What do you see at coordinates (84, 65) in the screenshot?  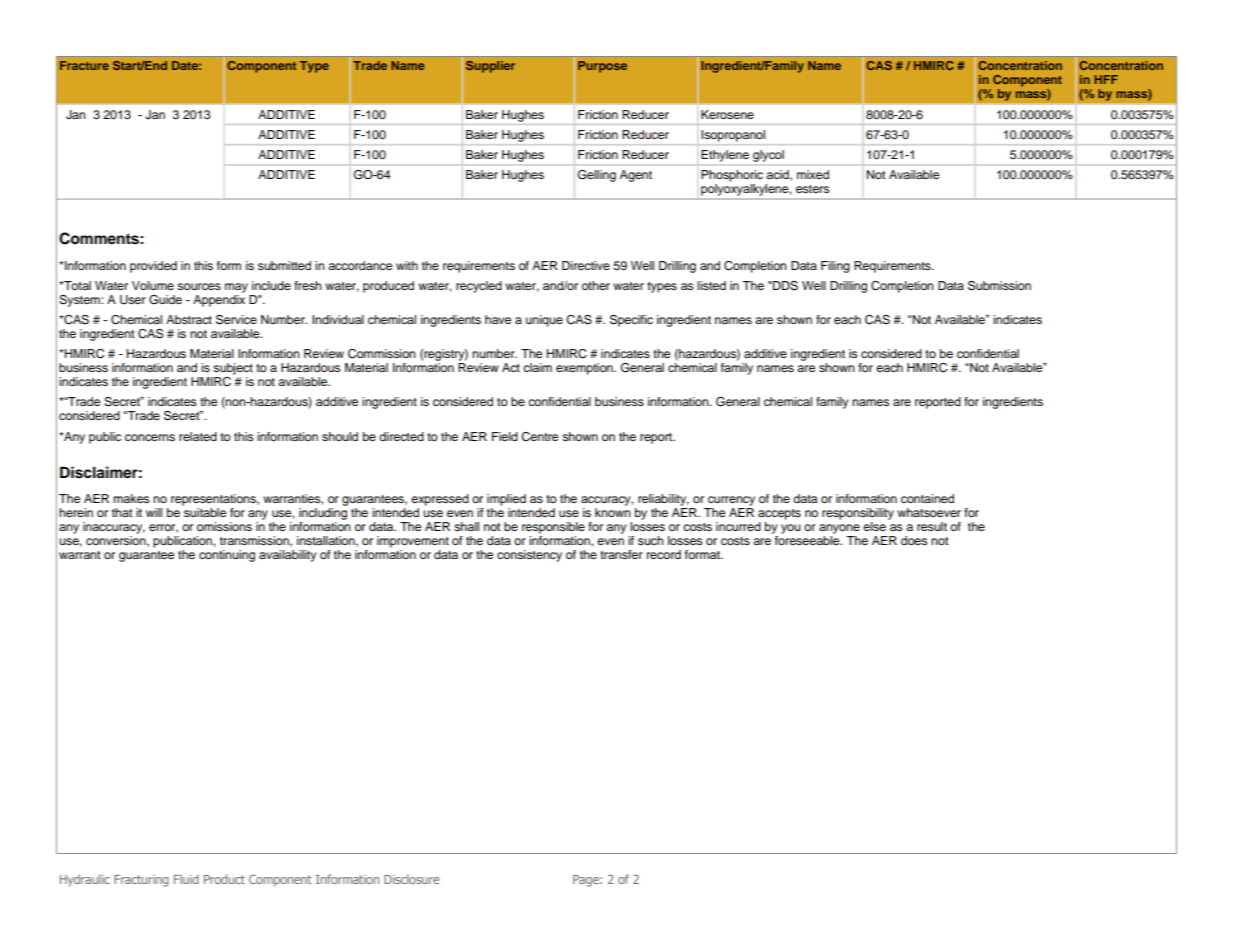 I see `Fracture` at bounding box center [84, 65].
